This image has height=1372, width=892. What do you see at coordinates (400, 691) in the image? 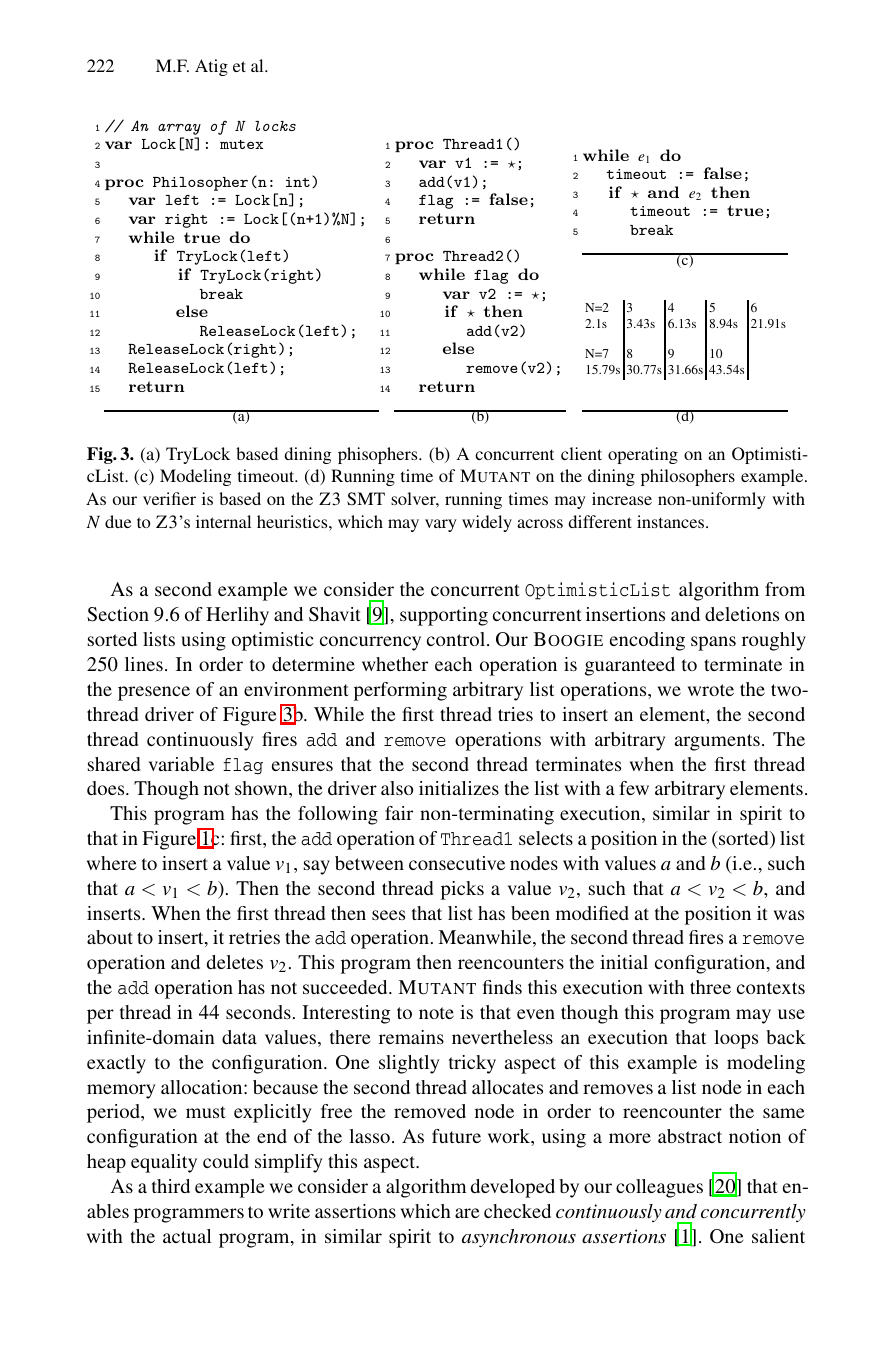
I see `performing` at bounding box center [400, 691].
